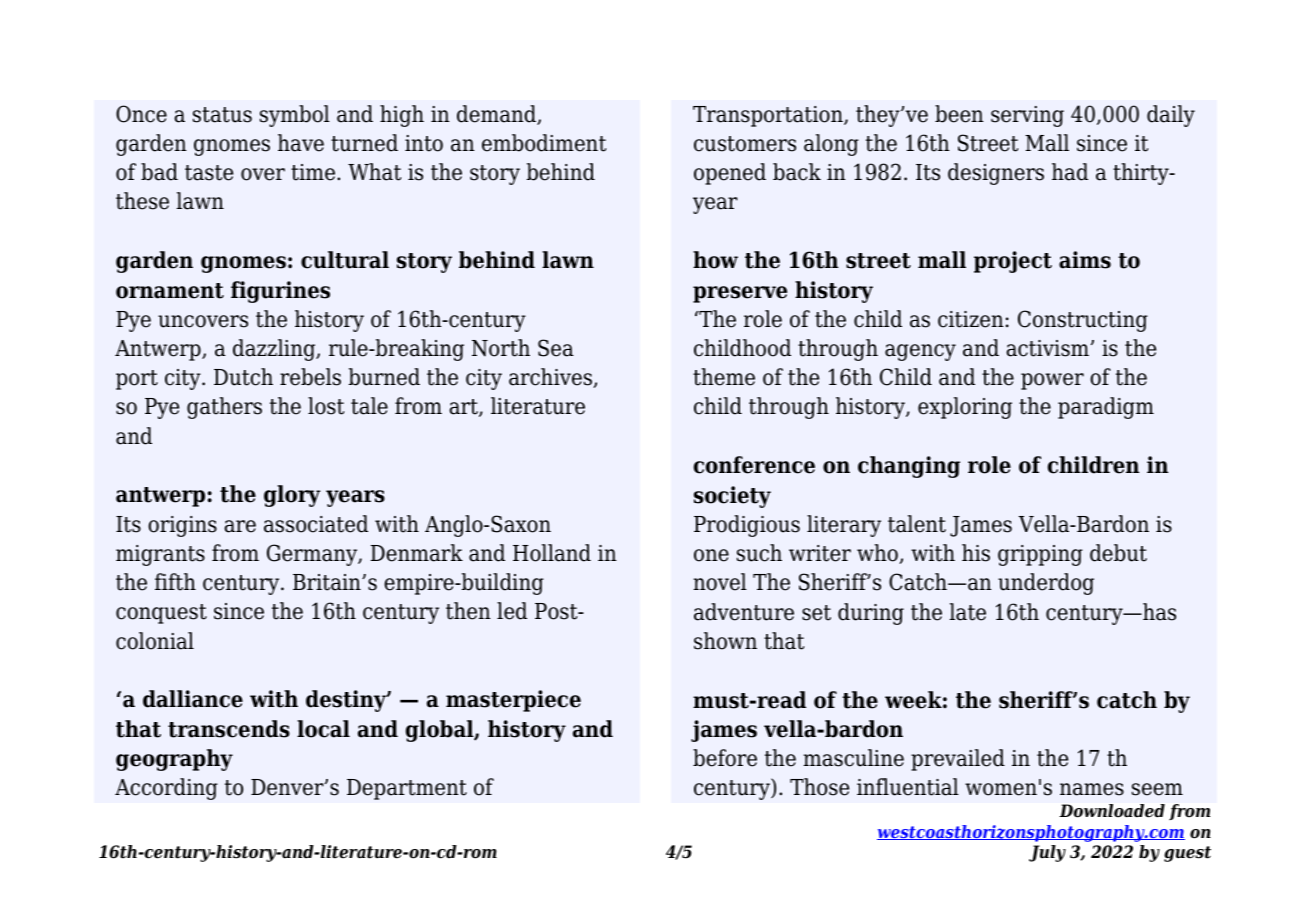  Describe the element at coordinates (301, 143) in the screenshot. I see `have` at that location.
